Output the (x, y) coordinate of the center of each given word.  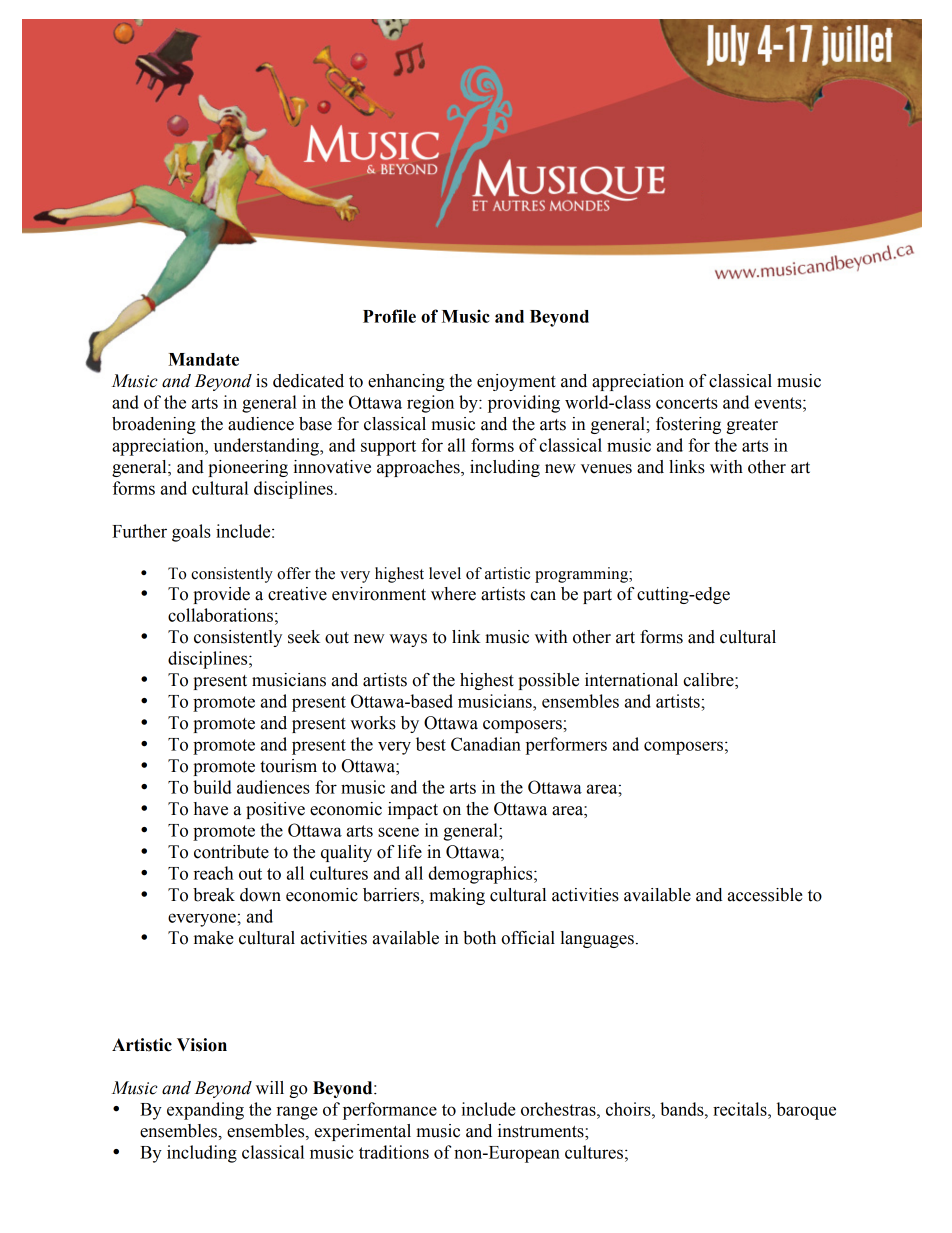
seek (304, 637)
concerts (687, 403)
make (214, 938)
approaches (419, 468)
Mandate (203, 359)
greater (752, 426)
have (211, 809)
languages (597, 939)
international (631, 680)
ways (408, 640)
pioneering (248, 468)
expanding (205, 1111)
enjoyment (516, 382)
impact (413, 810)
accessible (765, 895)
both (479, 938)
